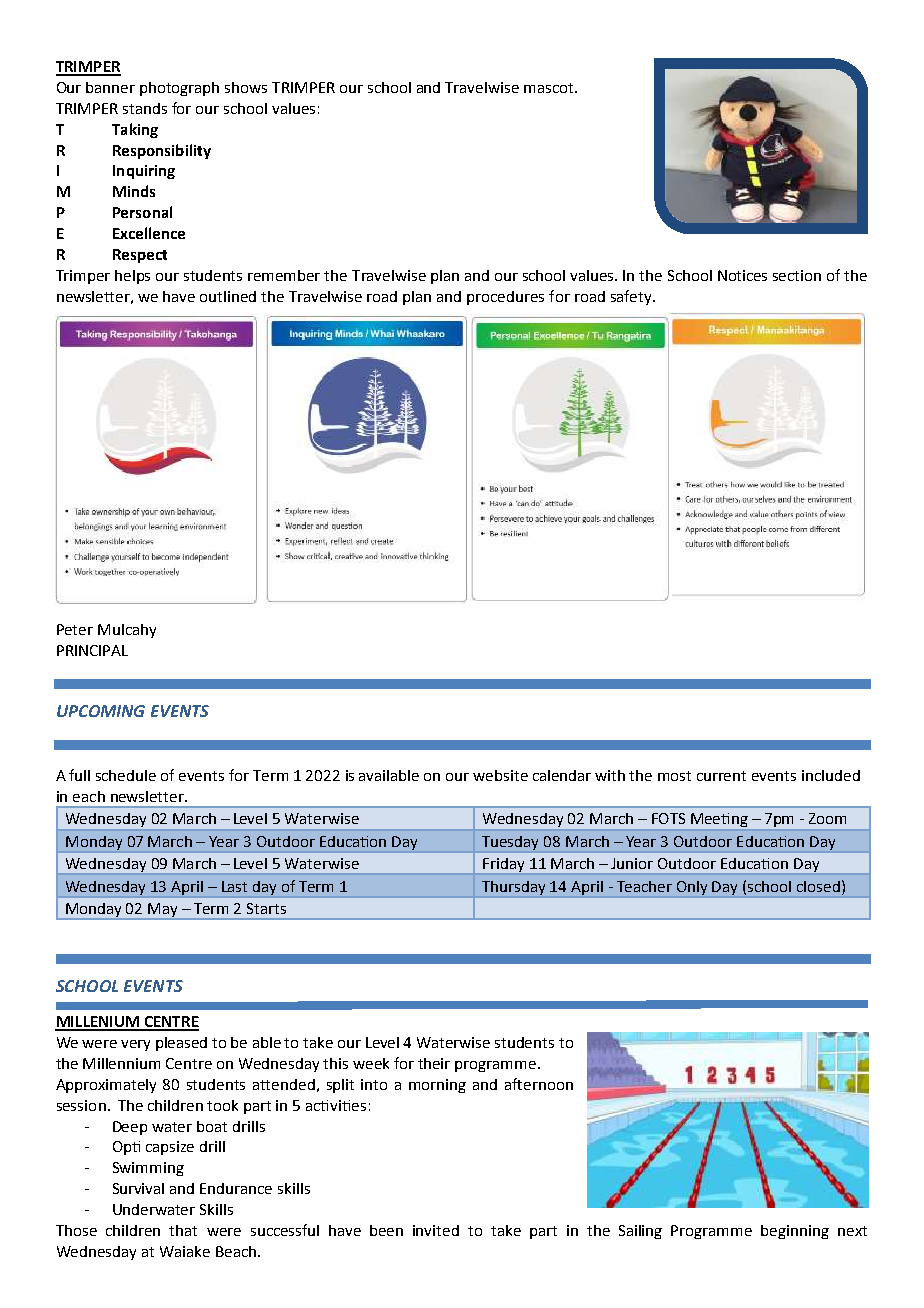  Describe the element at coordinates (500, 775) in the screenshot. I see `website` at that location.
